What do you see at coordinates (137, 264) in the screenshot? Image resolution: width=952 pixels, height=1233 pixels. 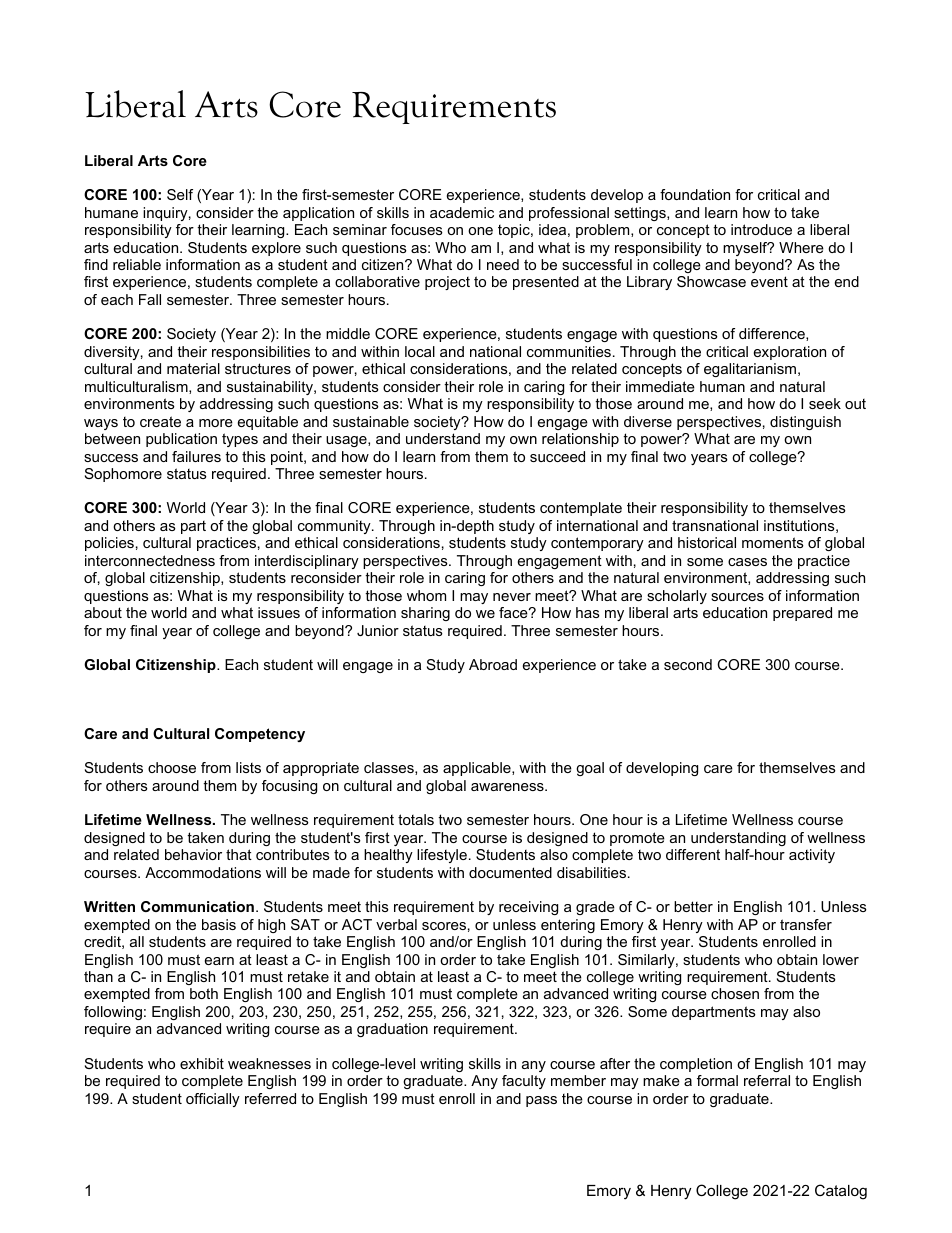 I see `reliable` at bounding box center [137, 264].
